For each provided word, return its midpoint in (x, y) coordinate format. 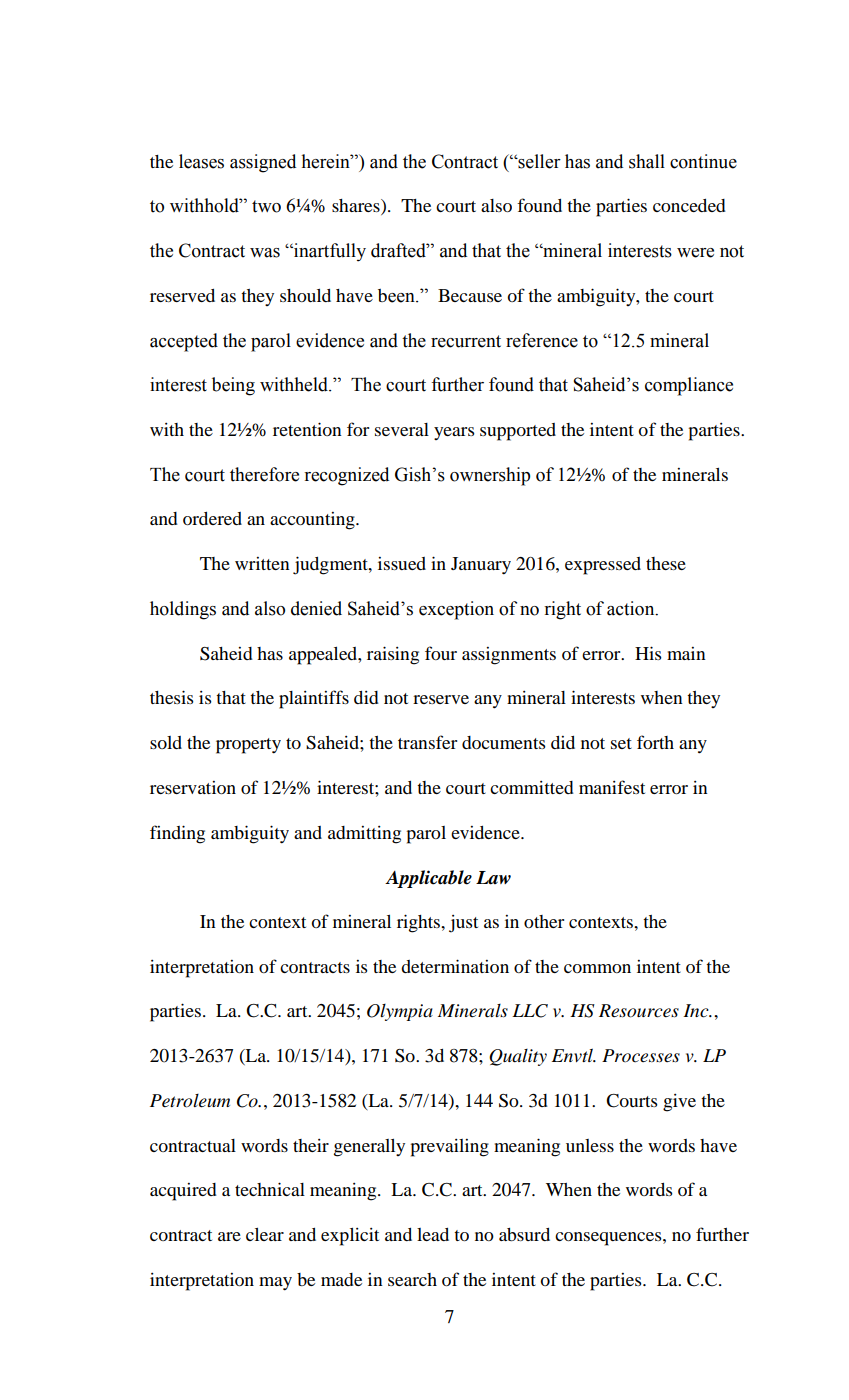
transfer (427, 742)
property (248, 746)
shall (647, 161)
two (266, 206)
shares (357, 207)
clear (265, 1234)
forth (655, 742)
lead (433, 1234)
